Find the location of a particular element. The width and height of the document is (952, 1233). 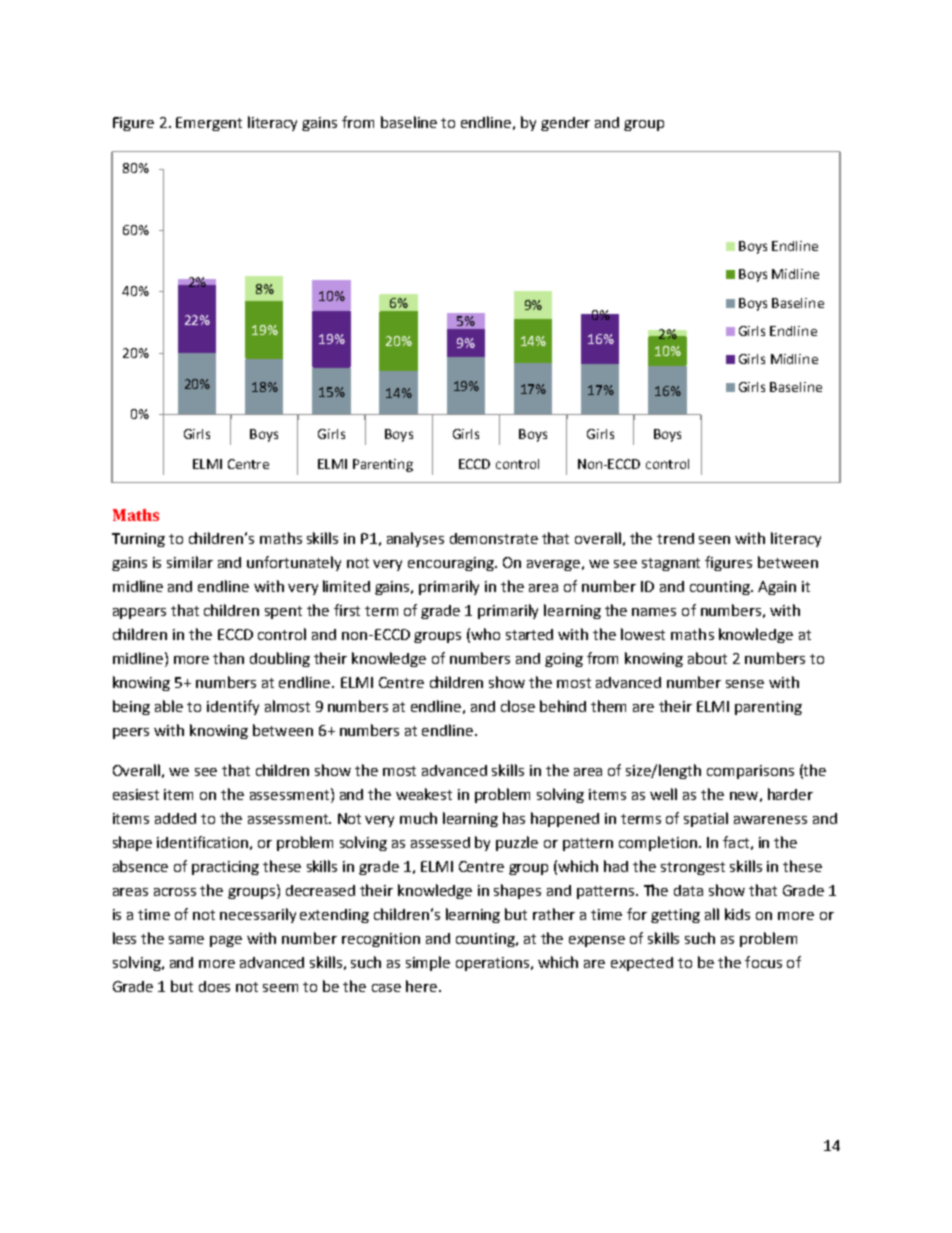

Turning is located at coordinates (138, 540).
